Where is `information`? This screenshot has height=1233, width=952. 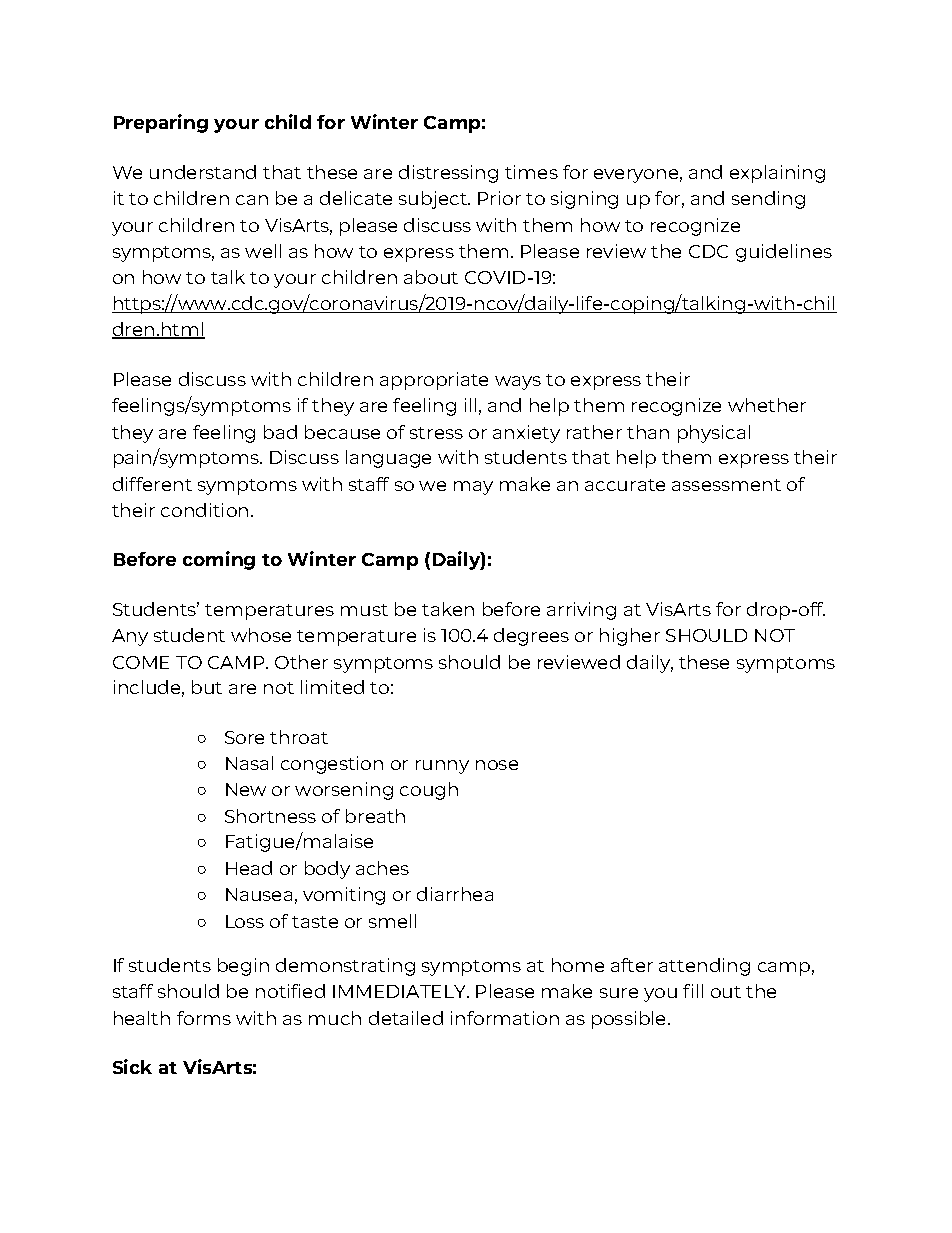
information is located at coordinates (505, 1018).
